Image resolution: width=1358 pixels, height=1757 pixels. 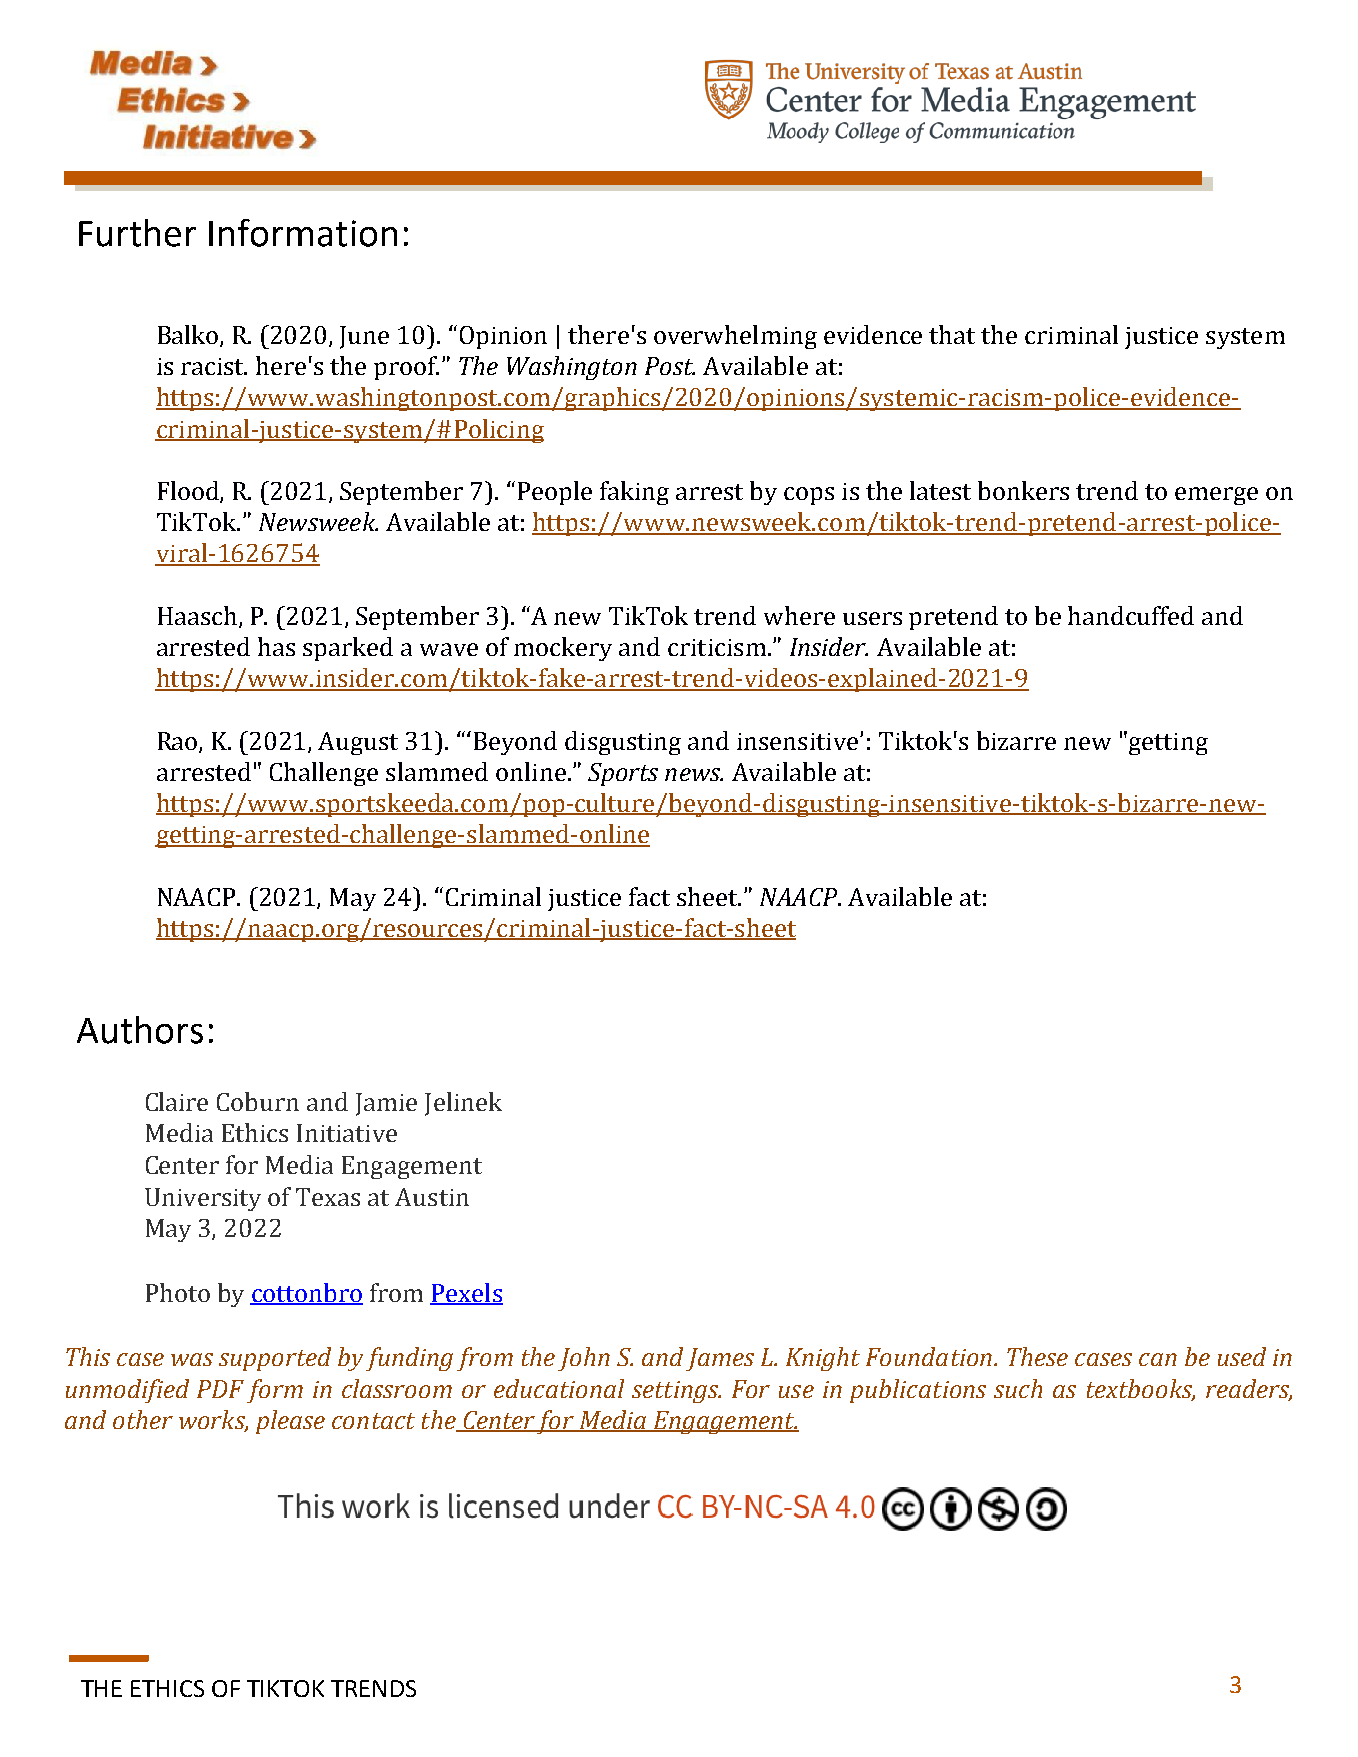 I want to click on that, so click(x=952, y=334).
